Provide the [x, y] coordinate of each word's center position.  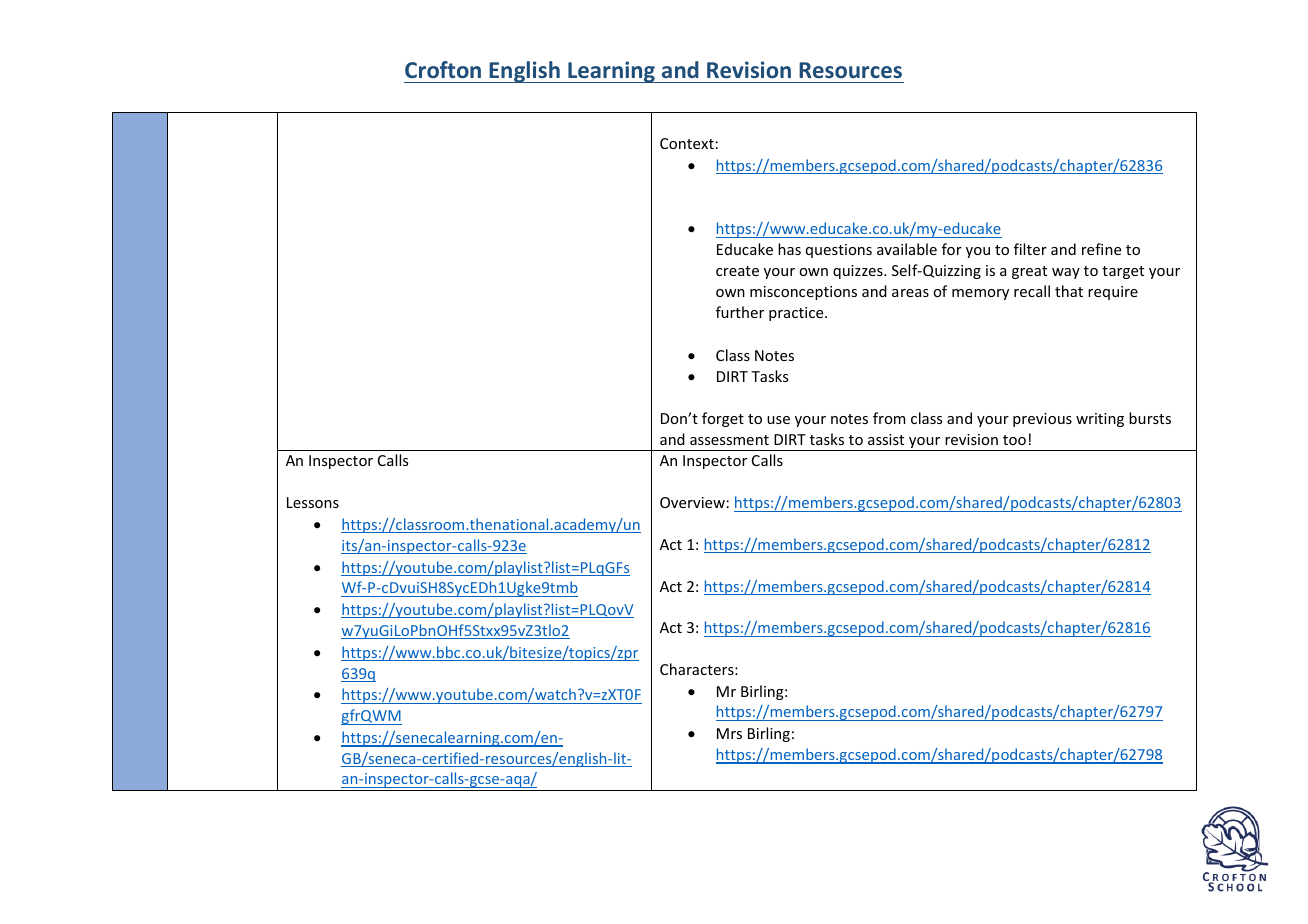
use [778, 420]
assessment [729, 440]
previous [1042, 420]
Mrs [729, 733]
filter [1030, 249]
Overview [692, 502]
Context [687, 143]
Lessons [313, 502]
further [740, 312]
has [789, 249]
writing [1100, 420]
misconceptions [803, 293]
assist [886, 439]
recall [1032, 291]
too [1014, 440]
